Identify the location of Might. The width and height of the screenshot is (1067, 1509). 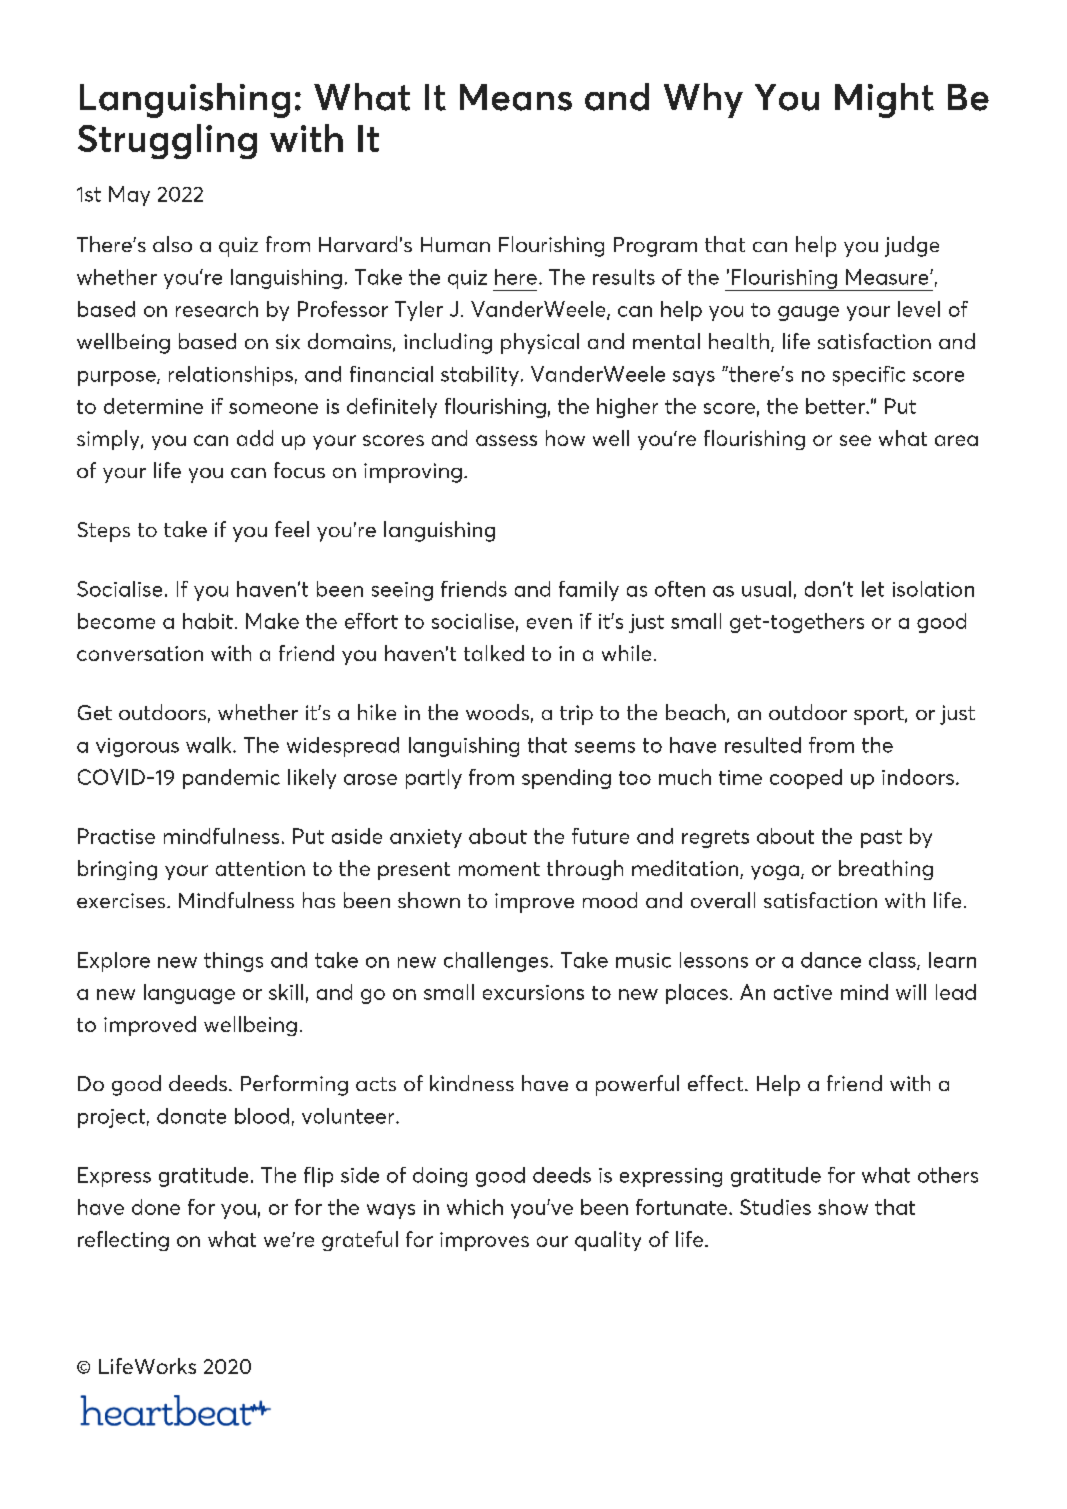
(884, 100).
